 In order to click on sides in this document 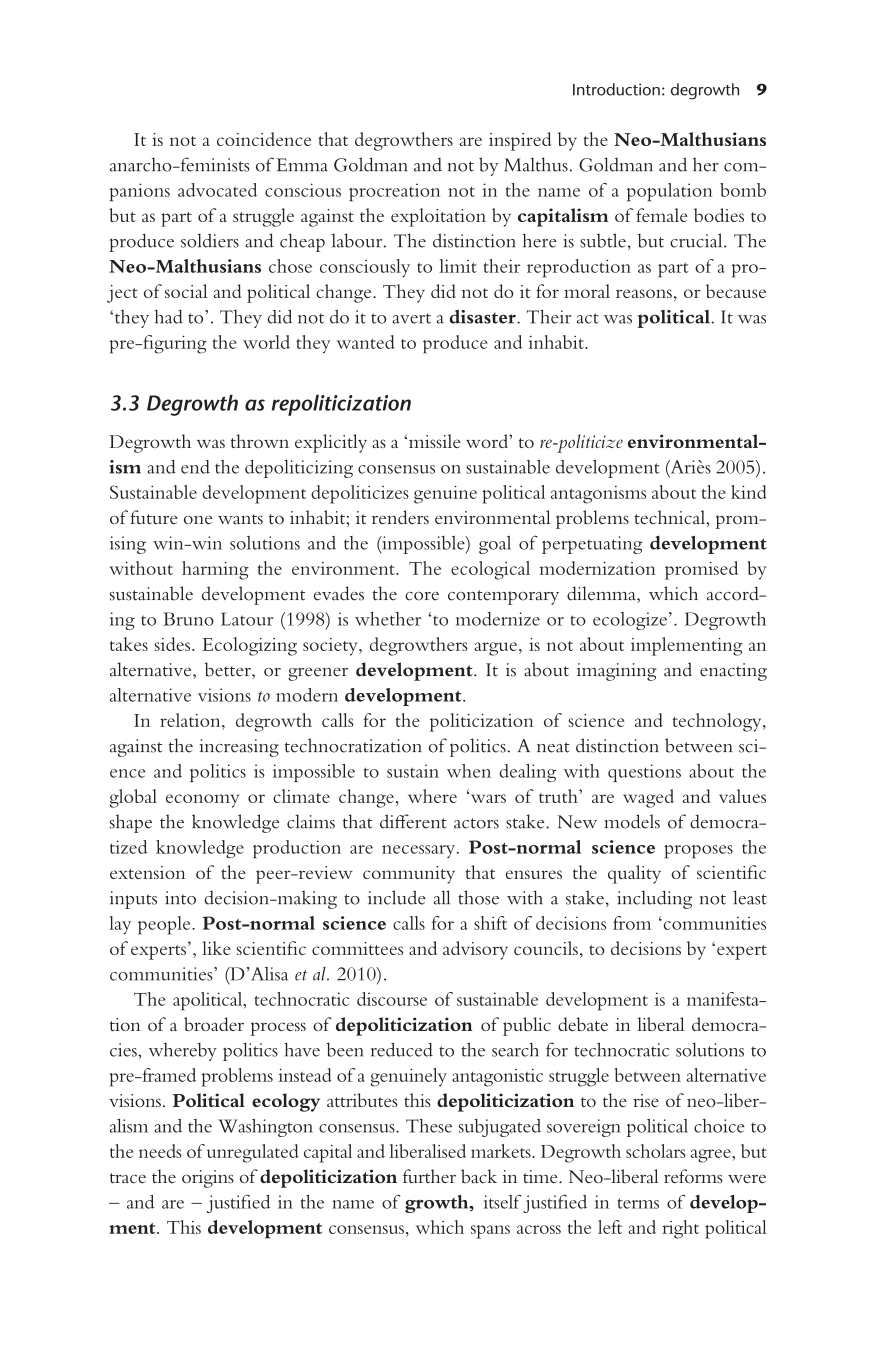, I will do `click(172, 644)`.
